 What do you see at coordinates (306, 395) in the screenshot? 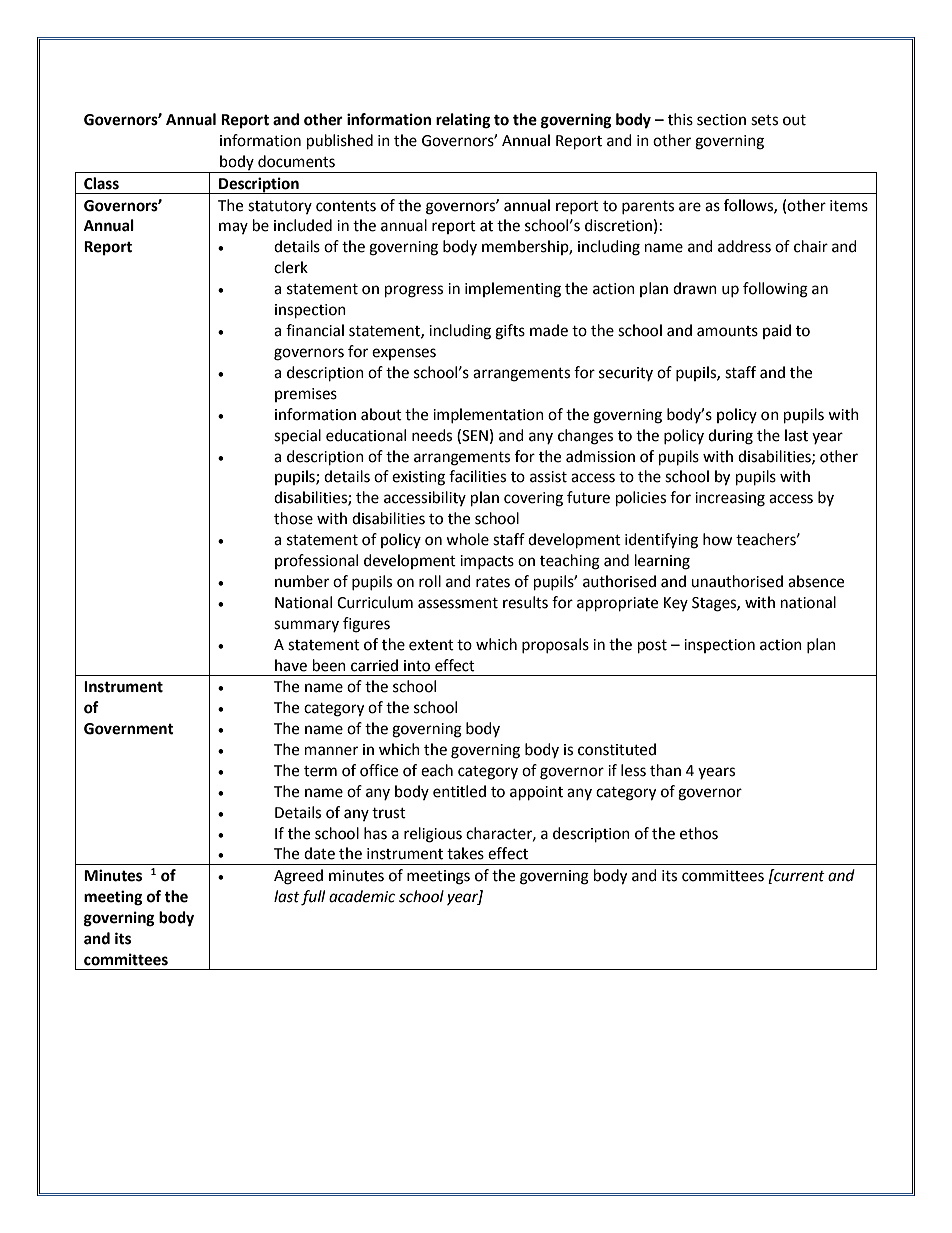
I see `premises` at bounding box center [306, 395].
